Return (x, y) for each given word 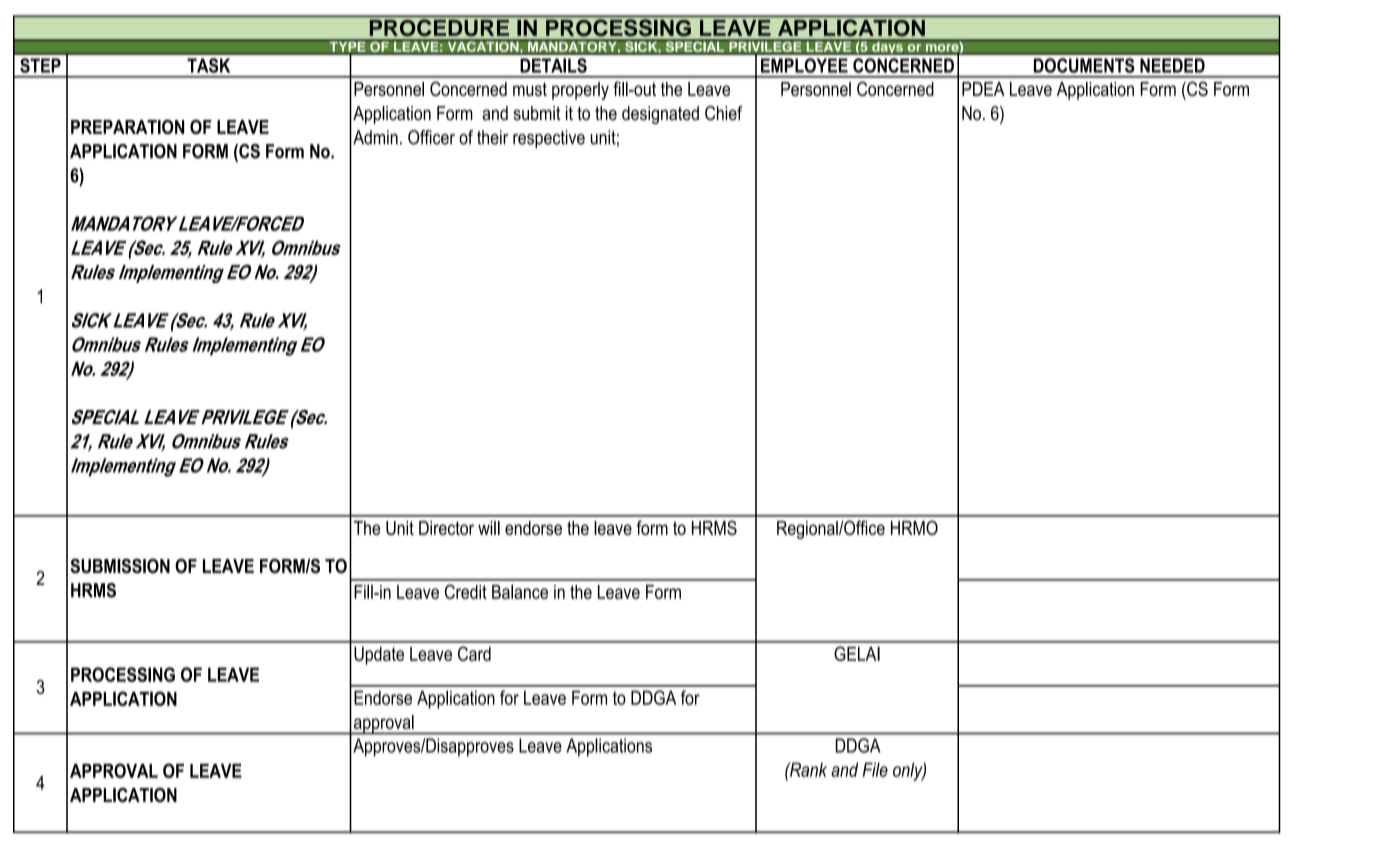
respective (549, 139)
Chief (723, 113)
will (489, 528)
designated (660, 115)
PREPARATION (127, 126)
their (492, 137)
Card (474, 653)
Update (379, 656)
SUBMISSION (120, 566)
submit (537, 113)
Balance (520, 591)
